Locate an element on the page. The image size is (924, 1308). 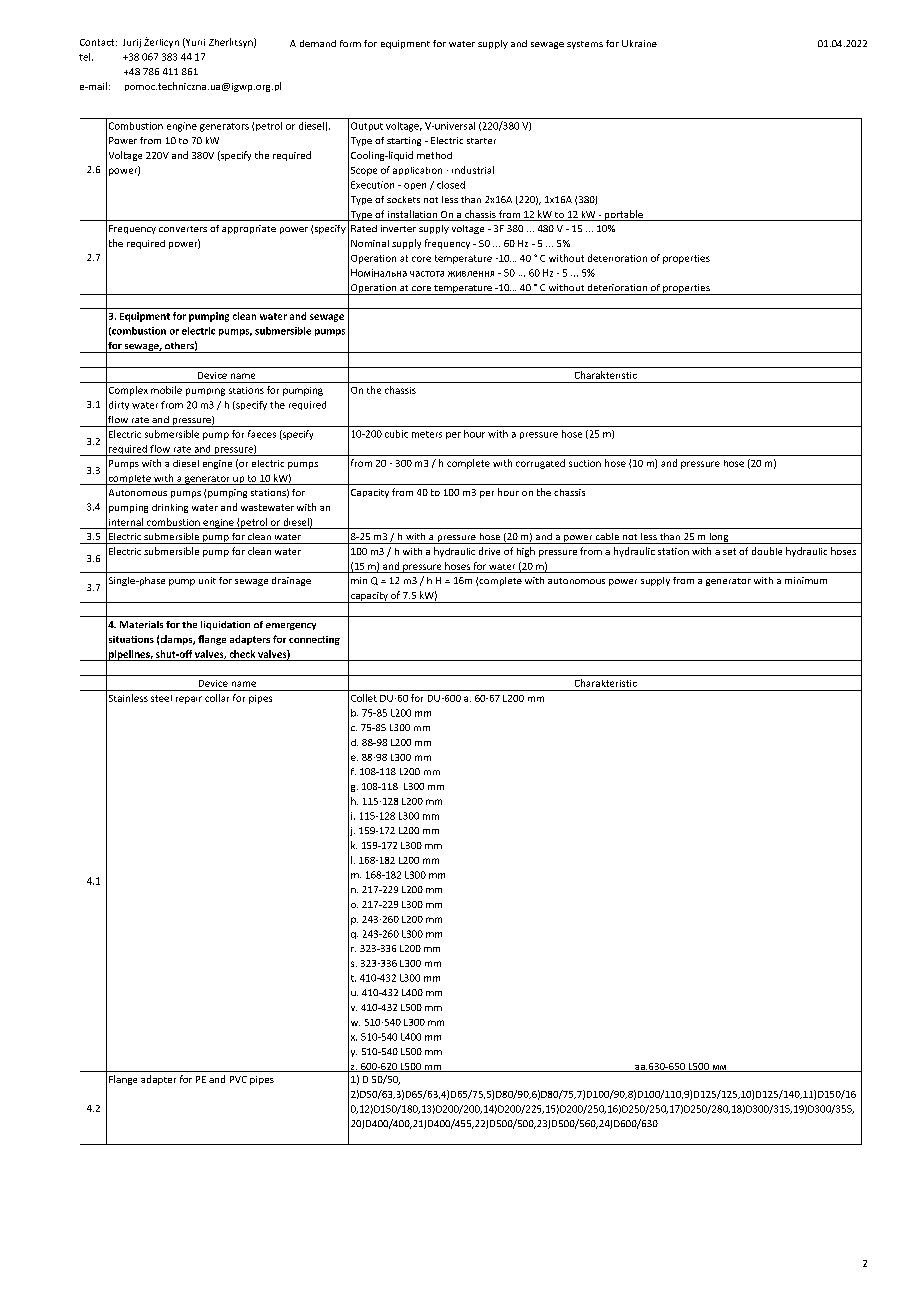
PVC is located at coordinates (238, 1079).
